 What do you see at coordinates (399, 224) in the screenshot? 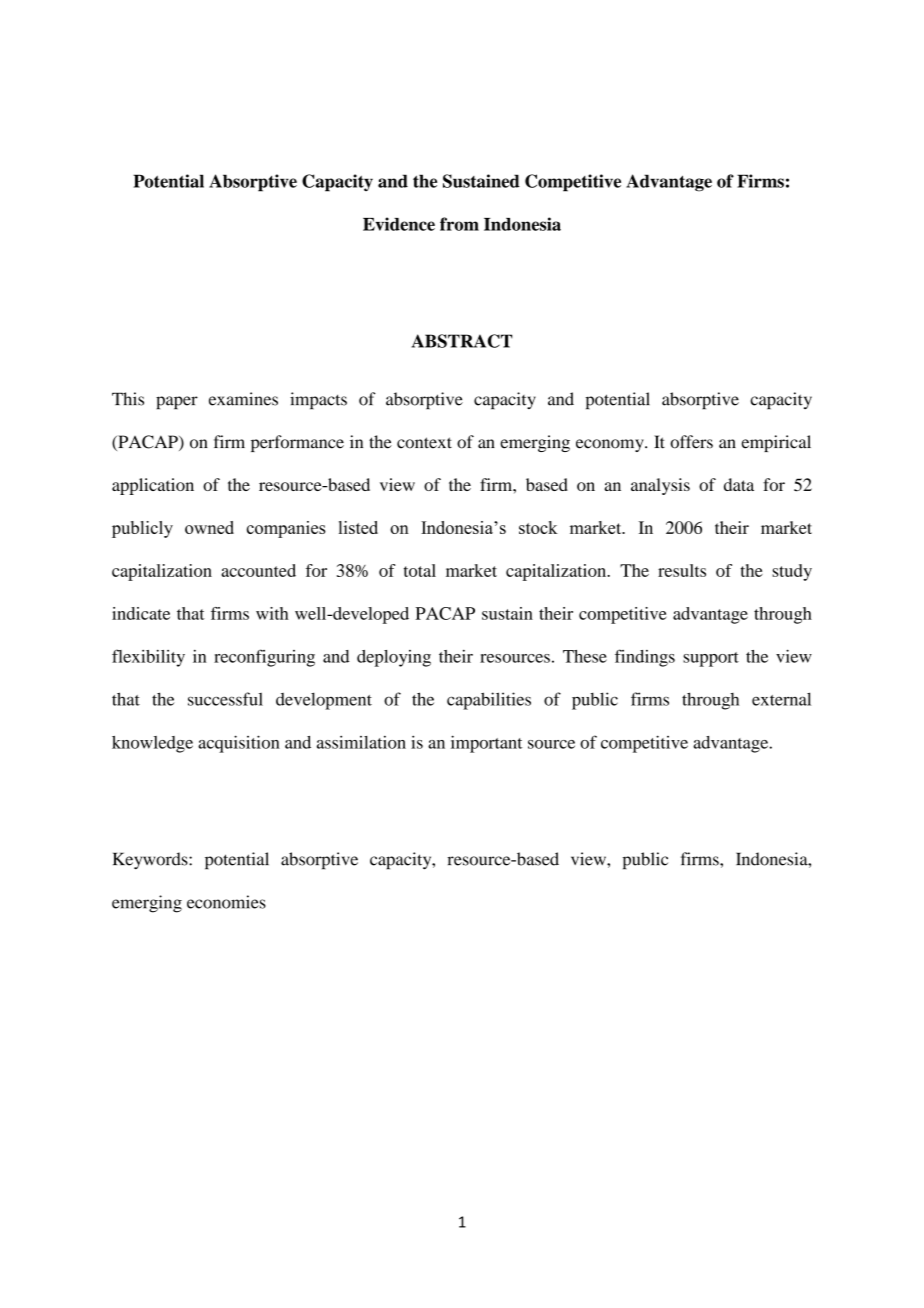
I see `Evidence` at bounding box center [399, 224].
